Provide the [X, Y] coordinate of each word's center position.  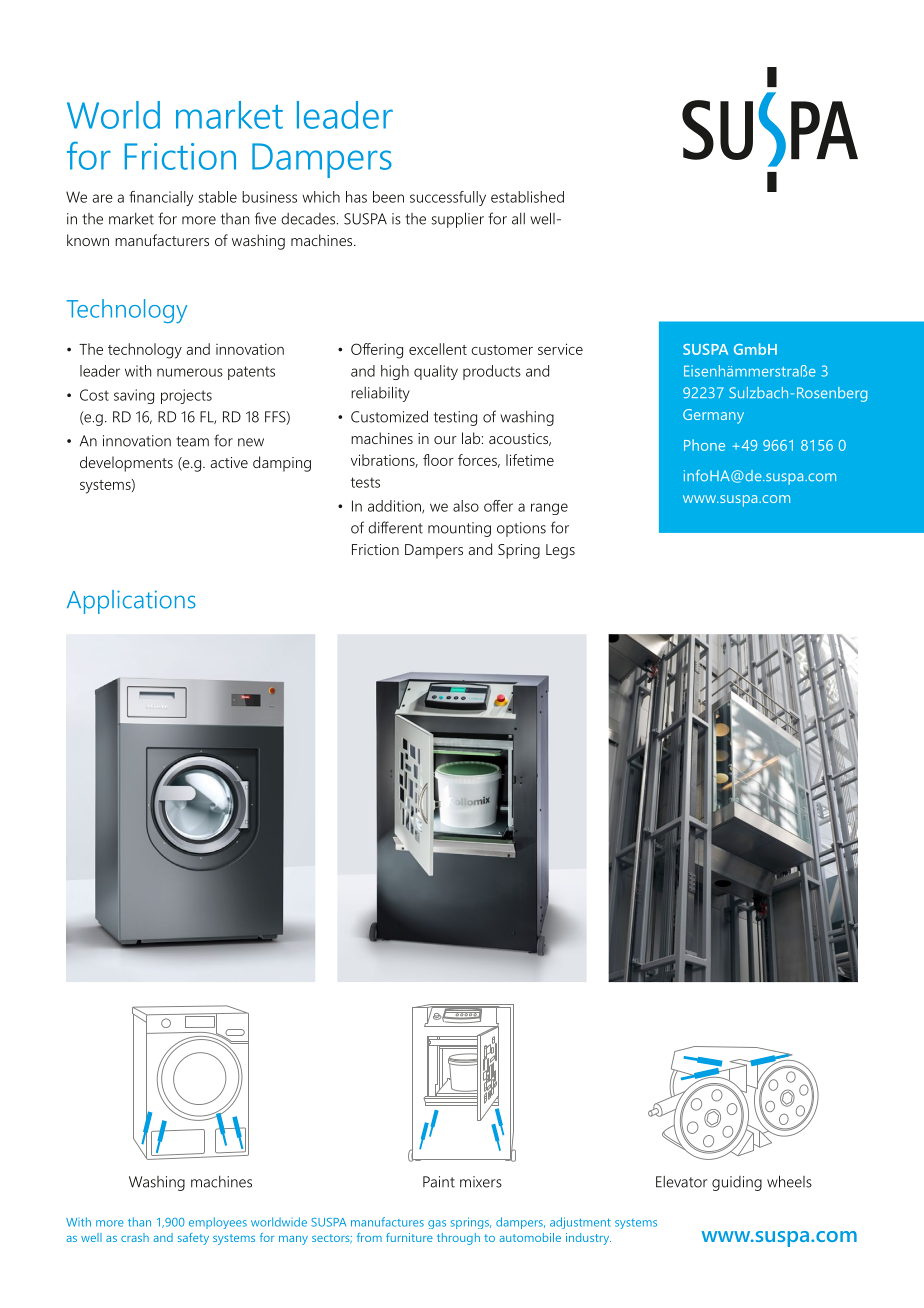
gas [437, 1224]
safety [193, 1239]
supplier [458, 220]
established [527, 197]
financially [161, 198]
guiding [737, 1183]
